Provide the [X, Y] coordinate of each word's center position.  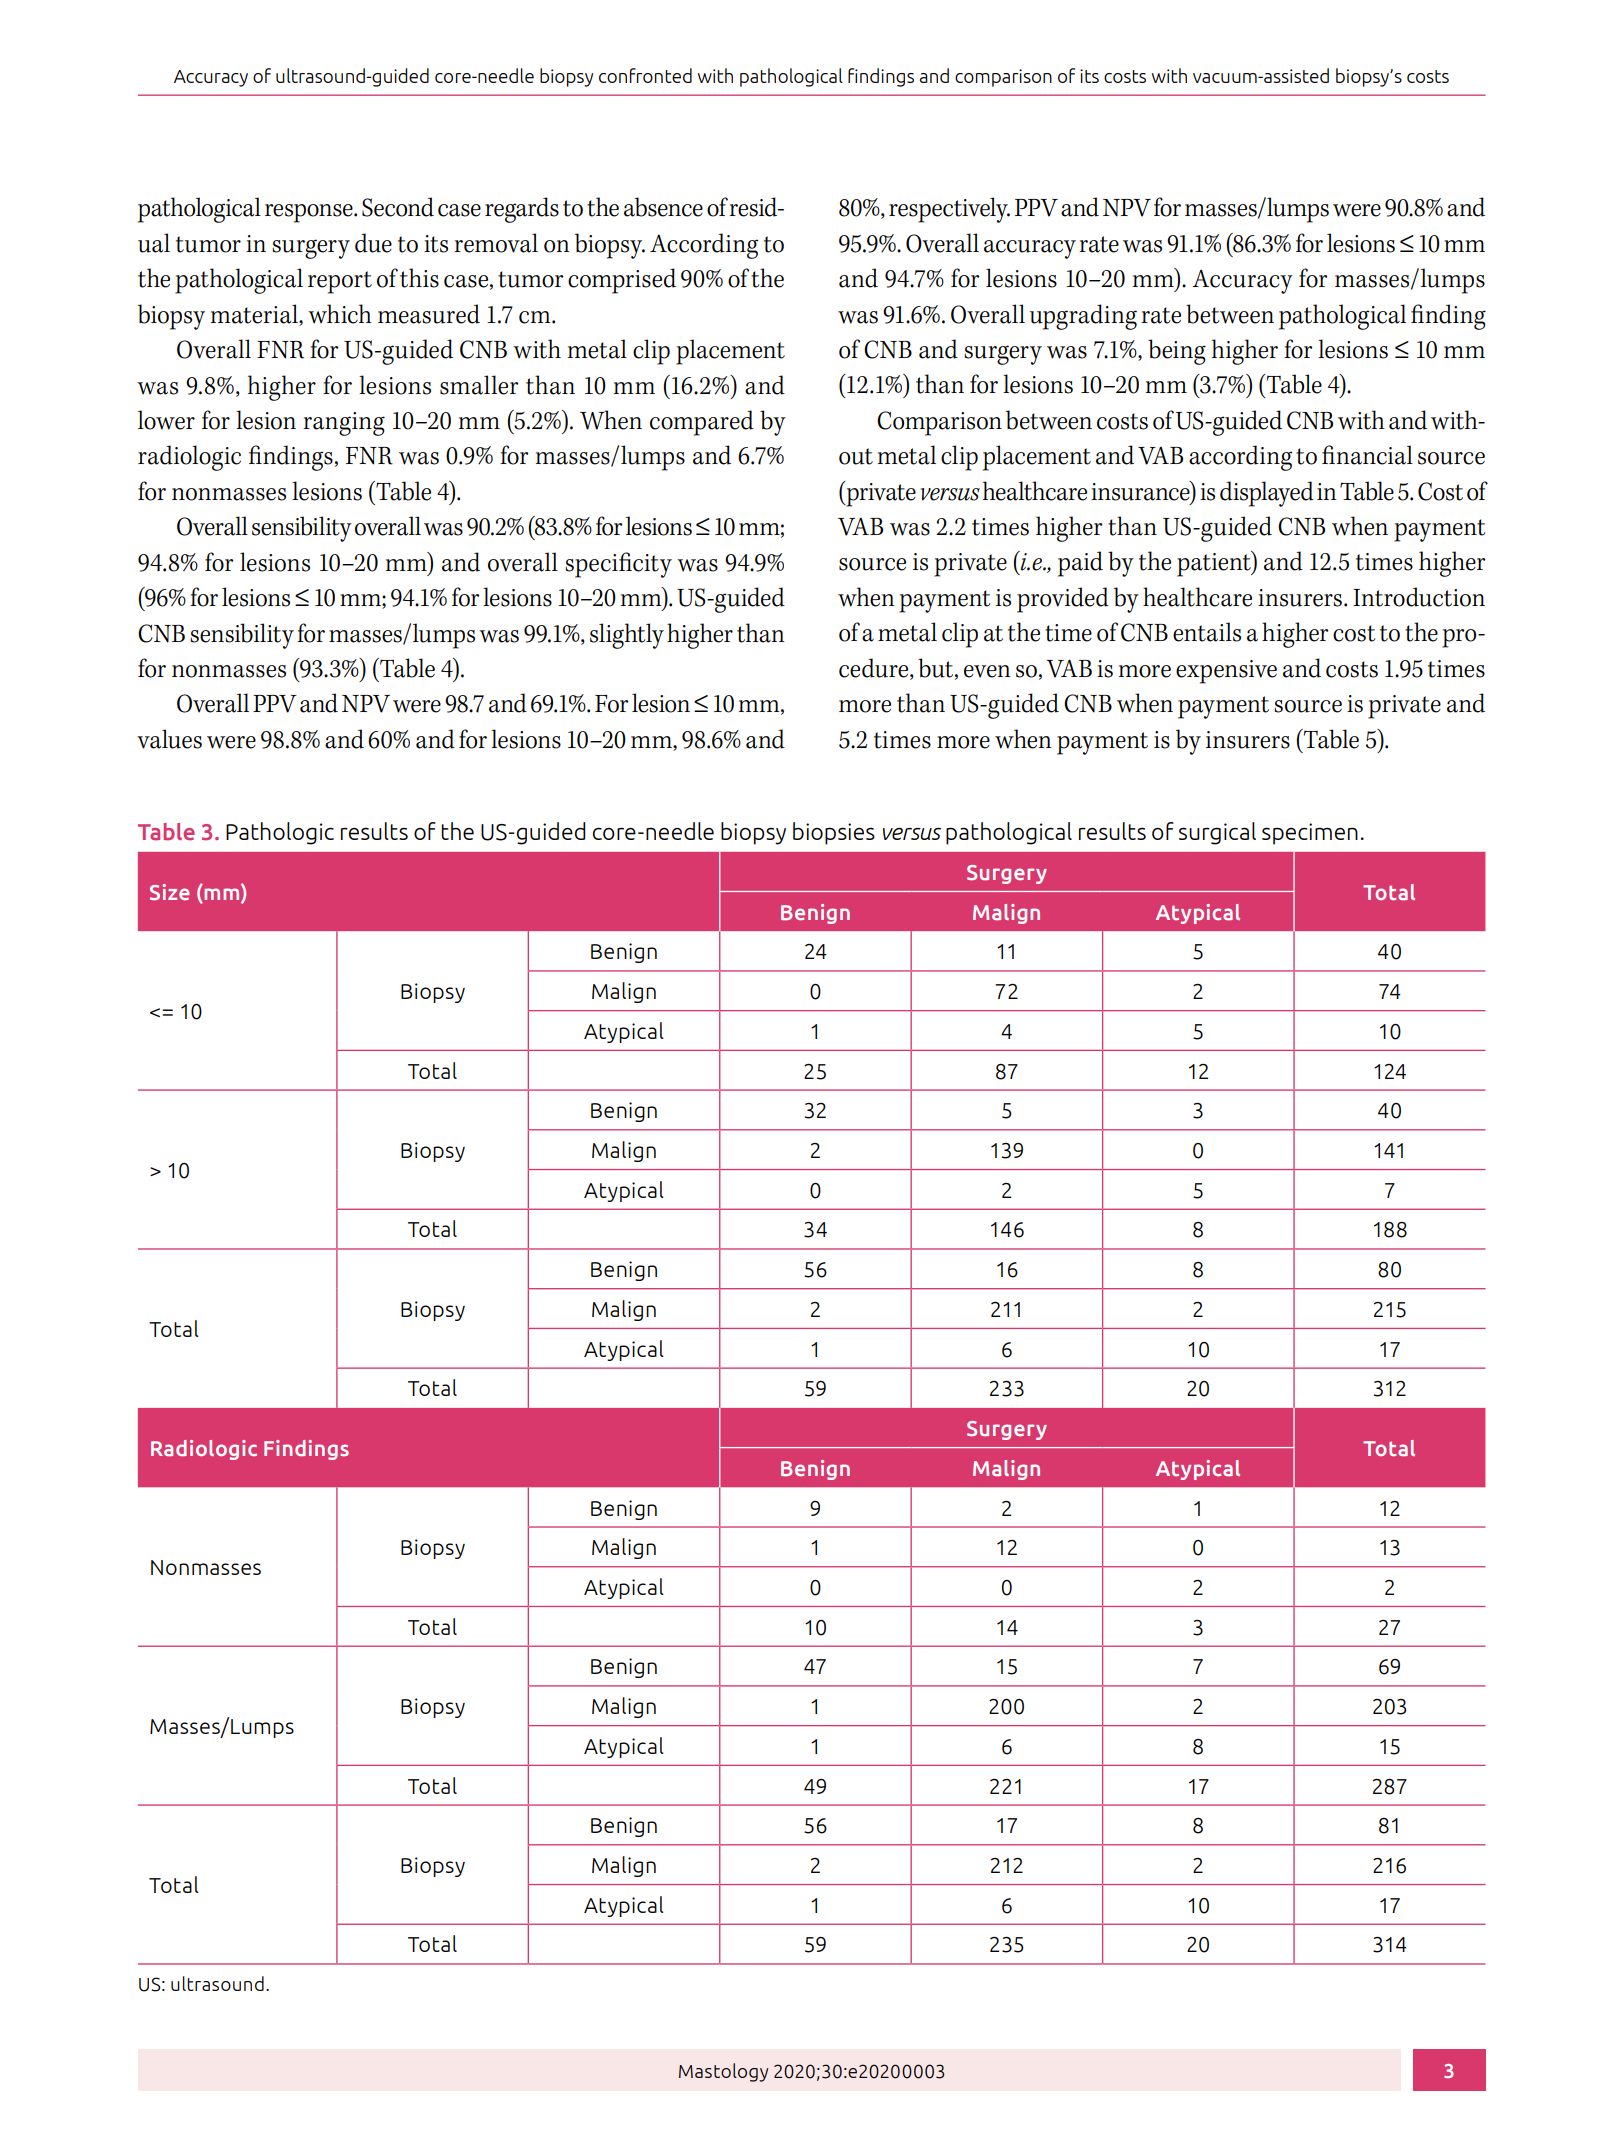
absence [663, 207]
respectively [949, 210]
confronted [645, 75]
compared [702, 423]
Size [170, 892]
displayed [1267, 494]
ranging [344, 424]
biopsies [834, 833]
